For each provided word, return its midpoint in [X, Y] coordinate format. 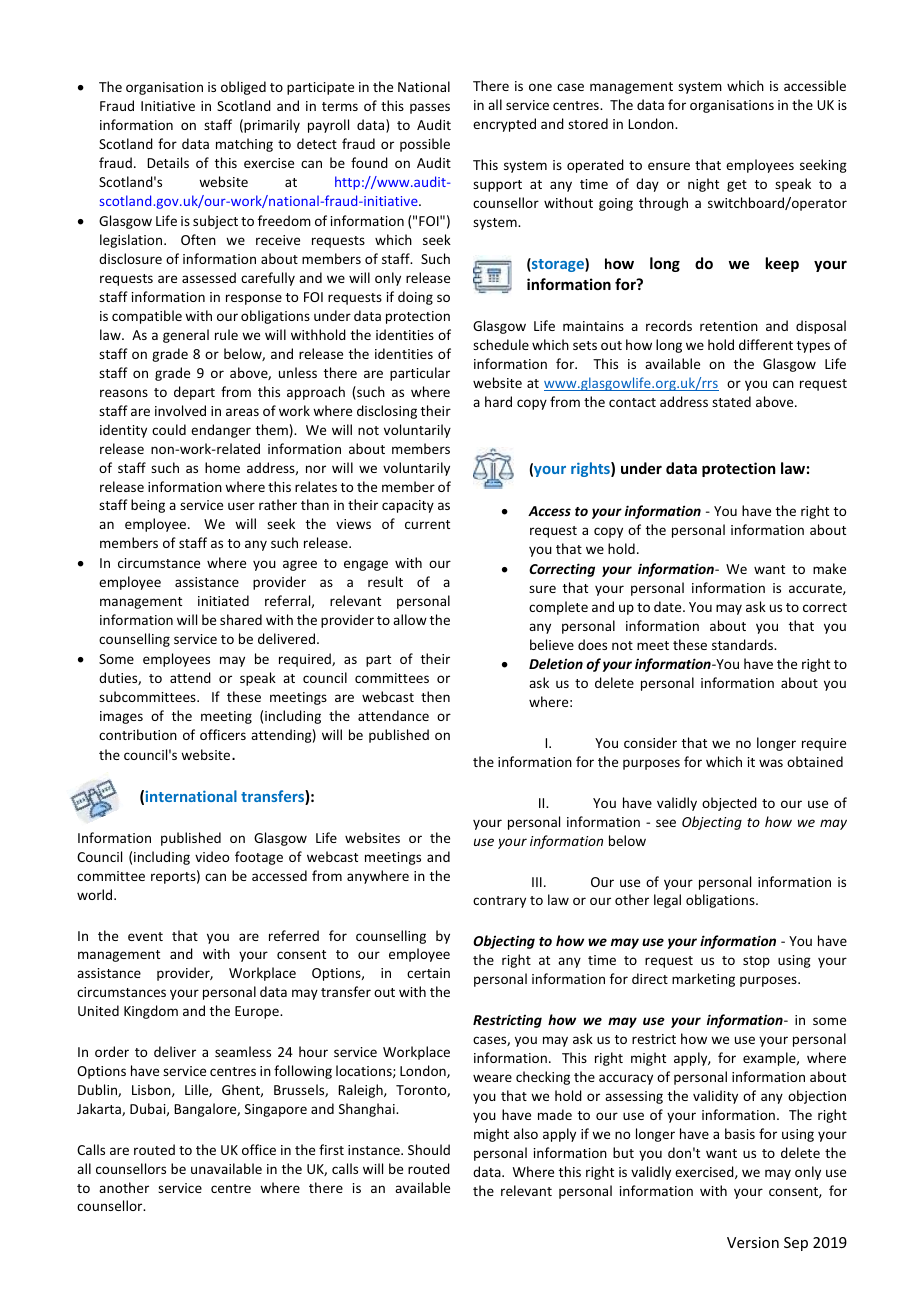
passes [430, 108]
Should [429, 1149]
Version [753, 1242]
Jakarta [100, 1109]
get [737, 186]
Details [168, 162]
